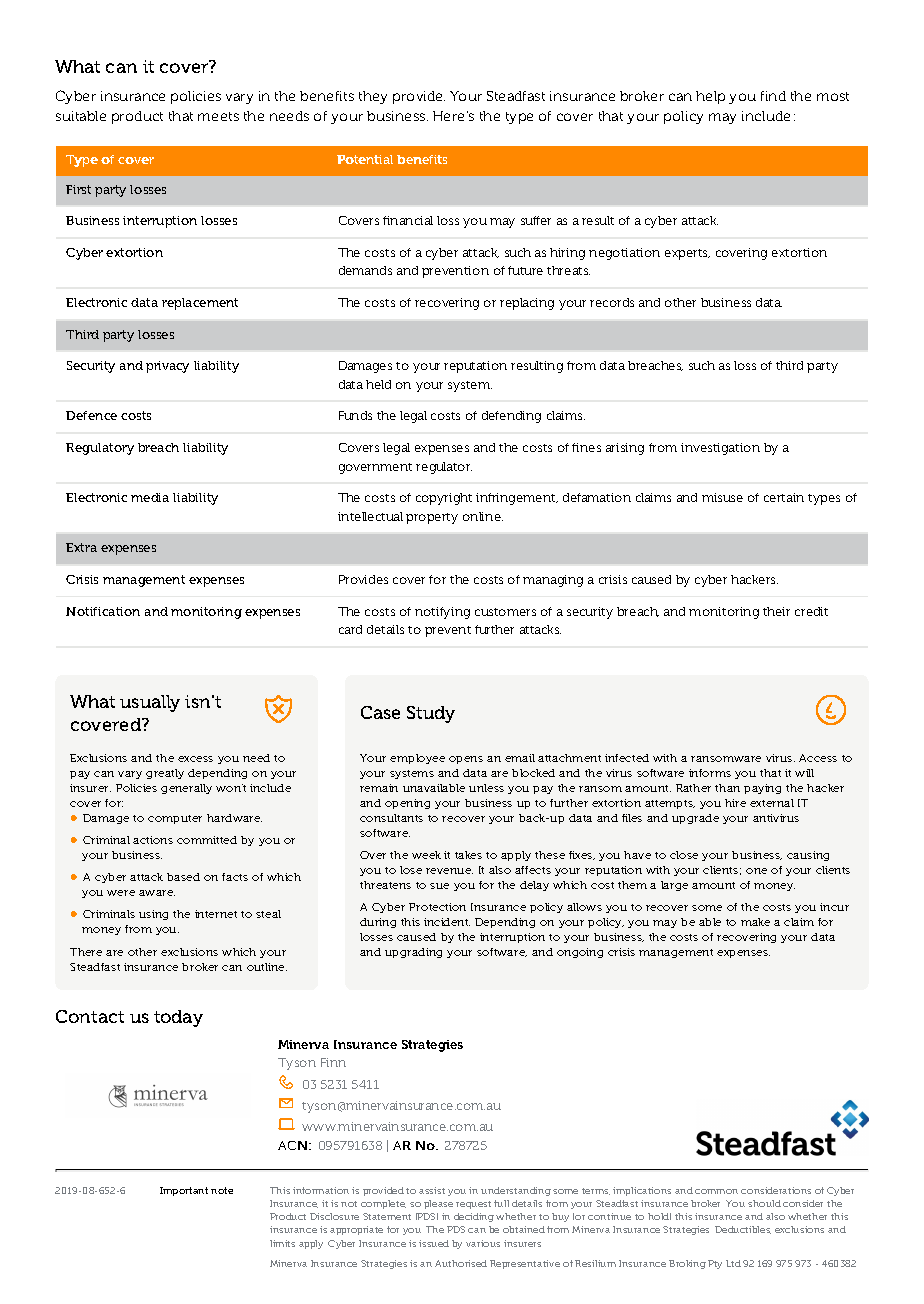 The width and height of the page is (924, 1304). Describe the element at coordinates (755, 922) in the page. I see `make` at that location.
